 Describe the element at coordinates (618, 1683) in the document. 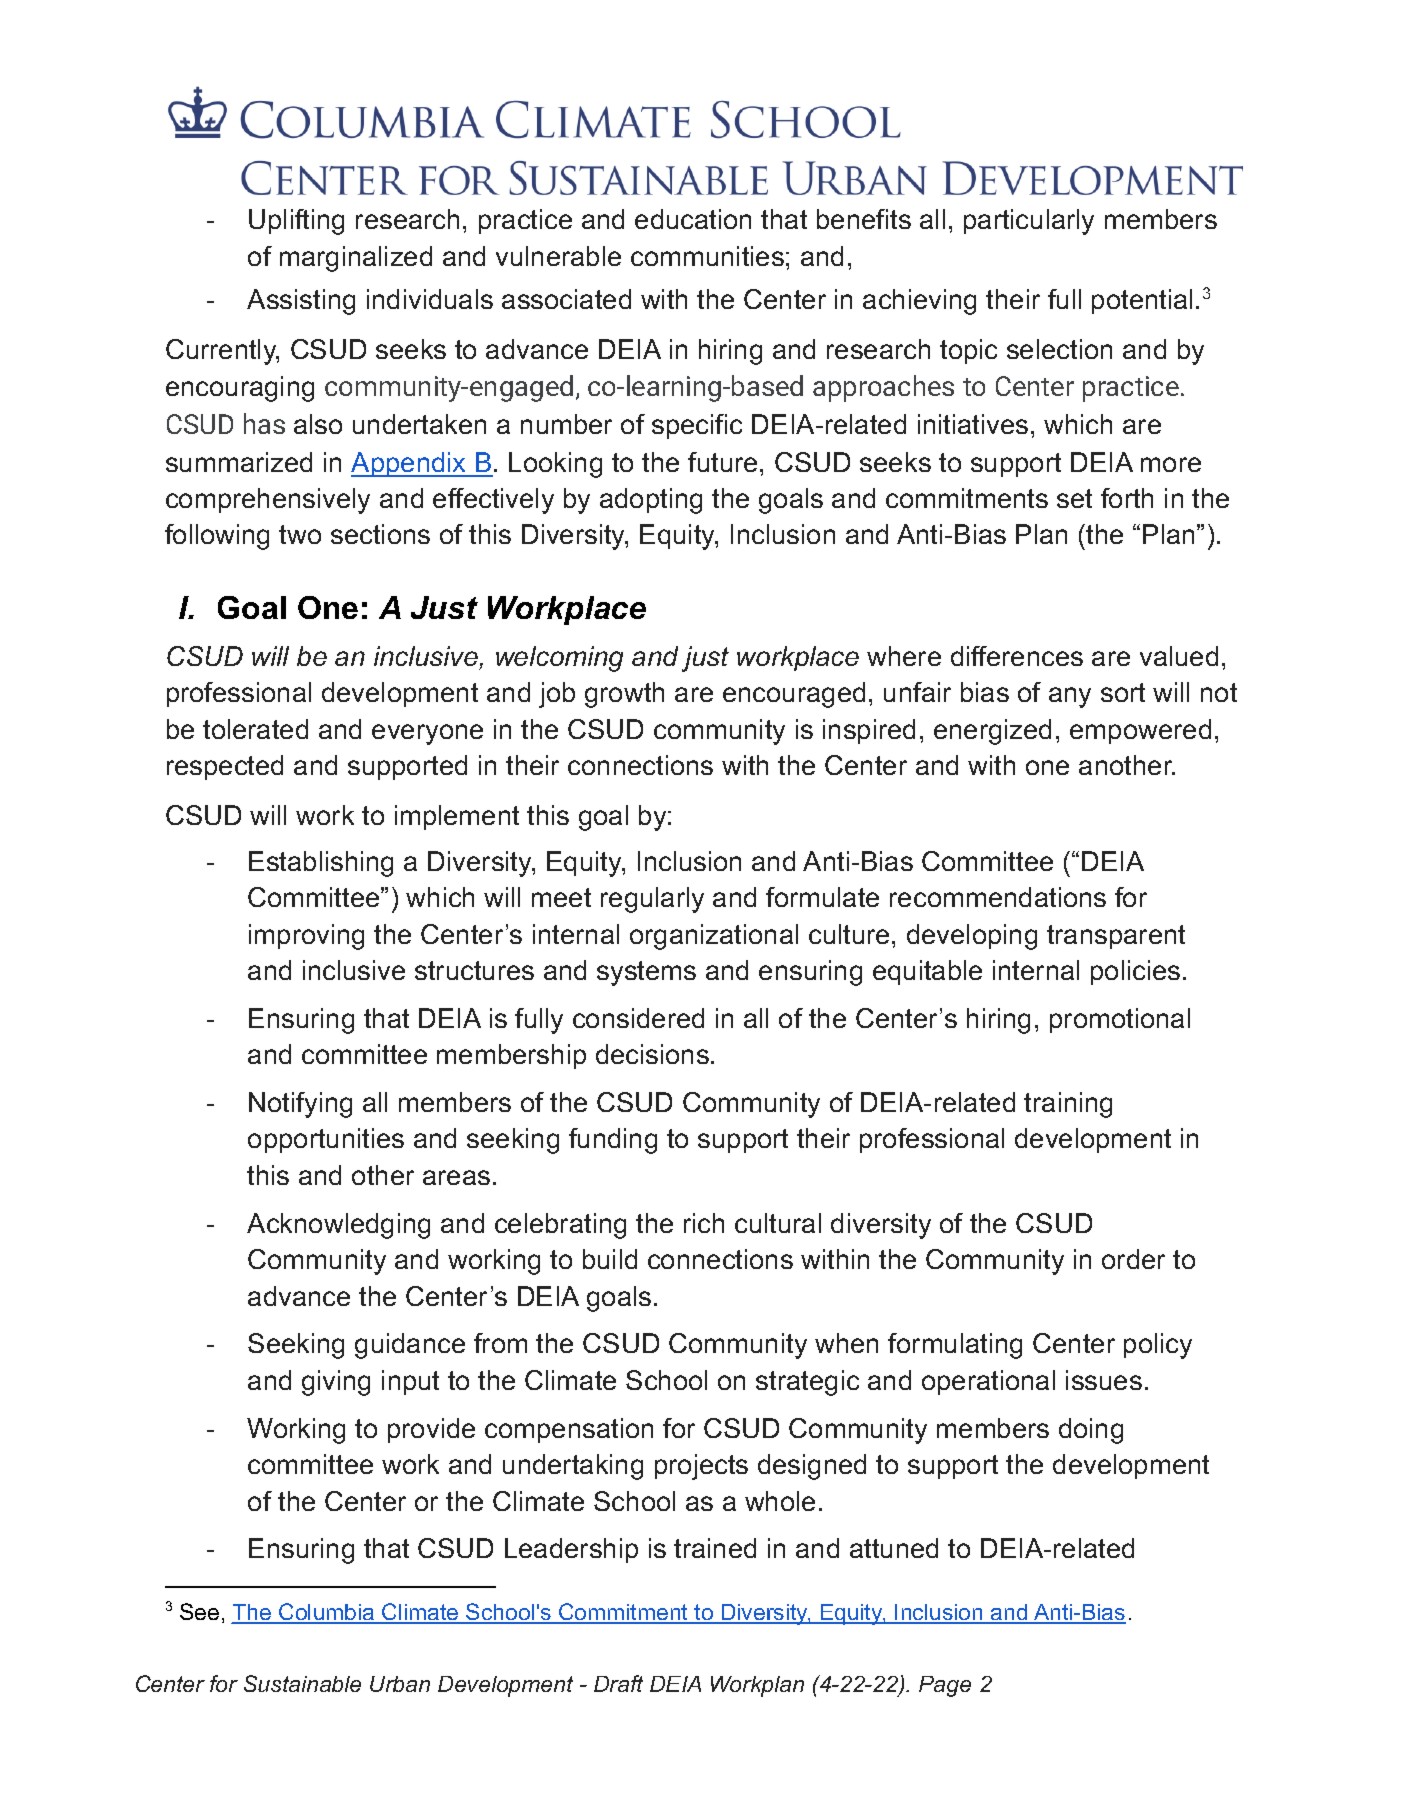

I see `Draft` at that location.
